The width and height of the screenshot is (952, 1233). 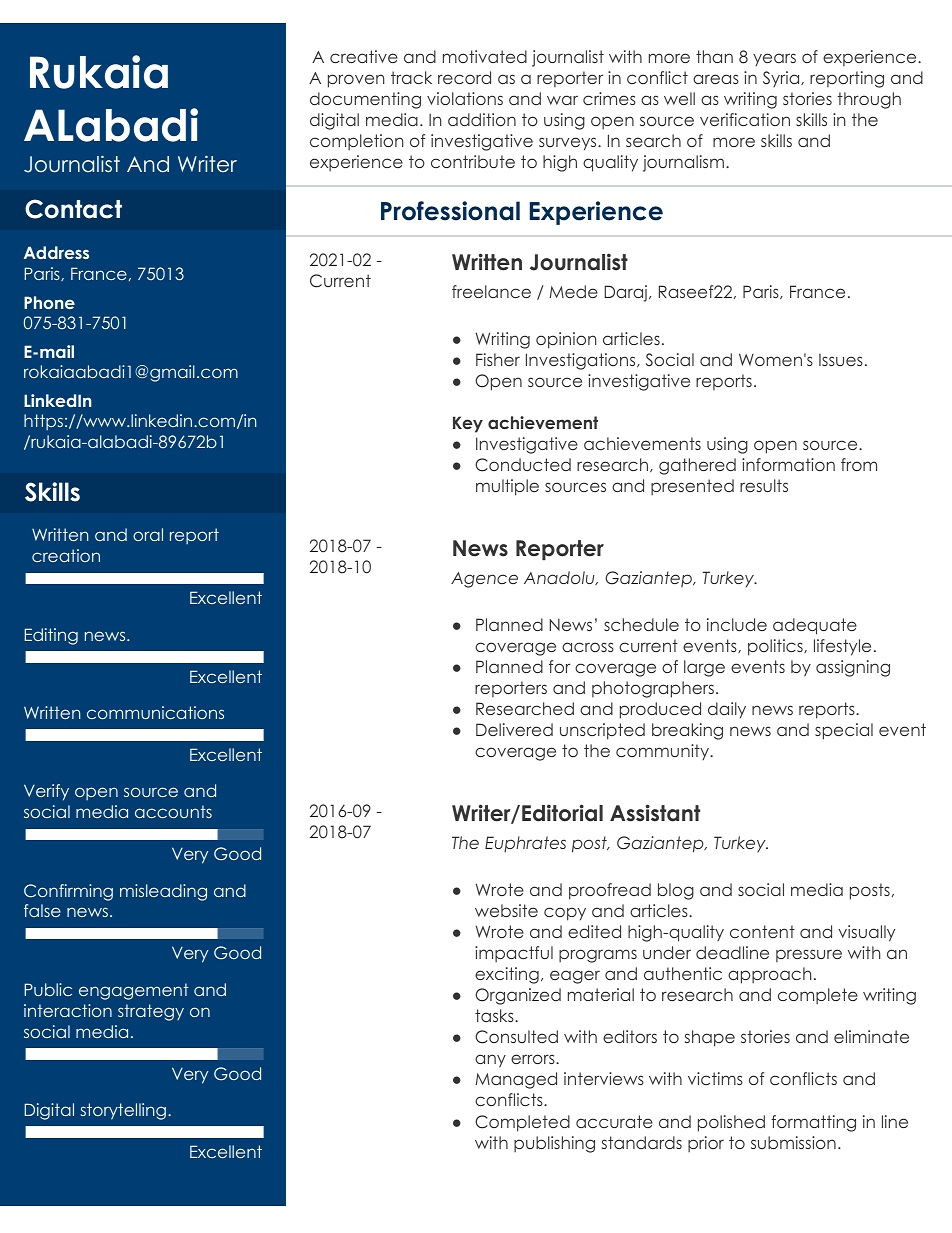 I want to click on violations, so click(x=465, y=98).
